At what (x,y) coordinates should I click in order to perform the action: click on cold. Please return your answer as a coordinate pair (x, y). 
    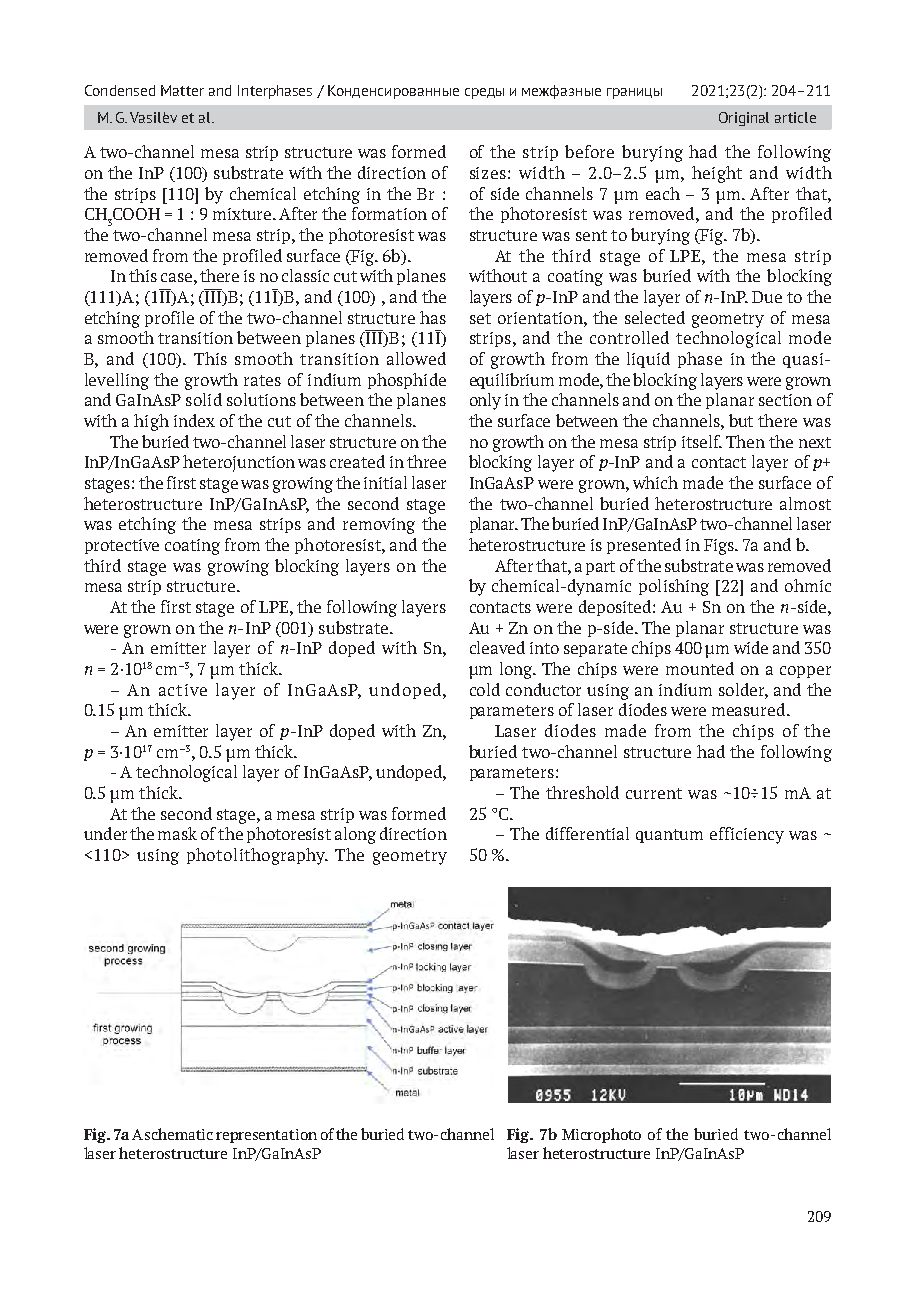
    Looking at the image, I should click on (485, 689).
